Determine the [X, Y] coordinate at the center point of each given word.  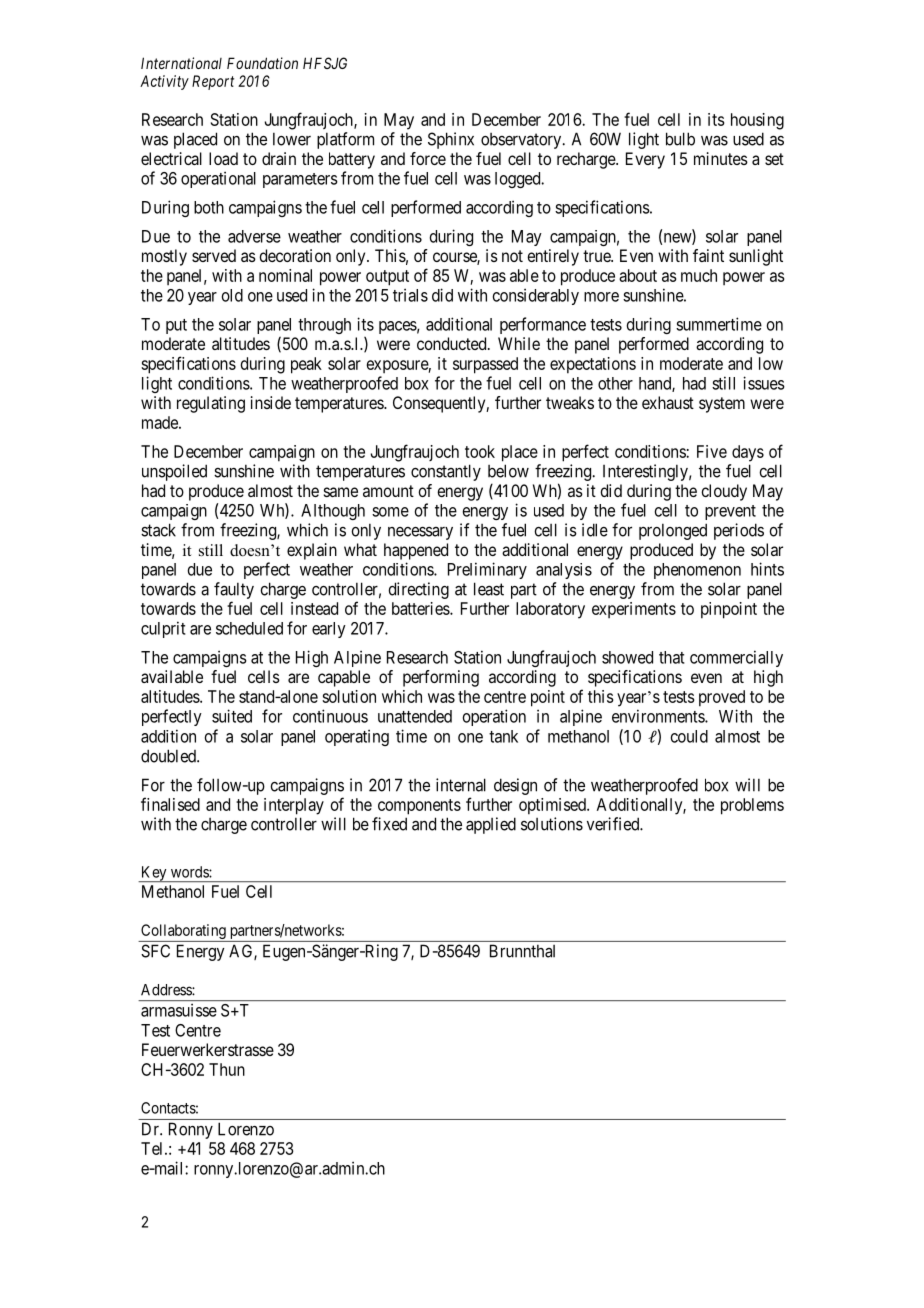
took [480, 451]
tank [503, 736]
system [722, 405]
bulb [680, 139]
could [689, 736]
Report [213, 82]
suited [232, 716]
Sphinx [451, 140]
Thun [227, 1069]
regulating [211, 404]
